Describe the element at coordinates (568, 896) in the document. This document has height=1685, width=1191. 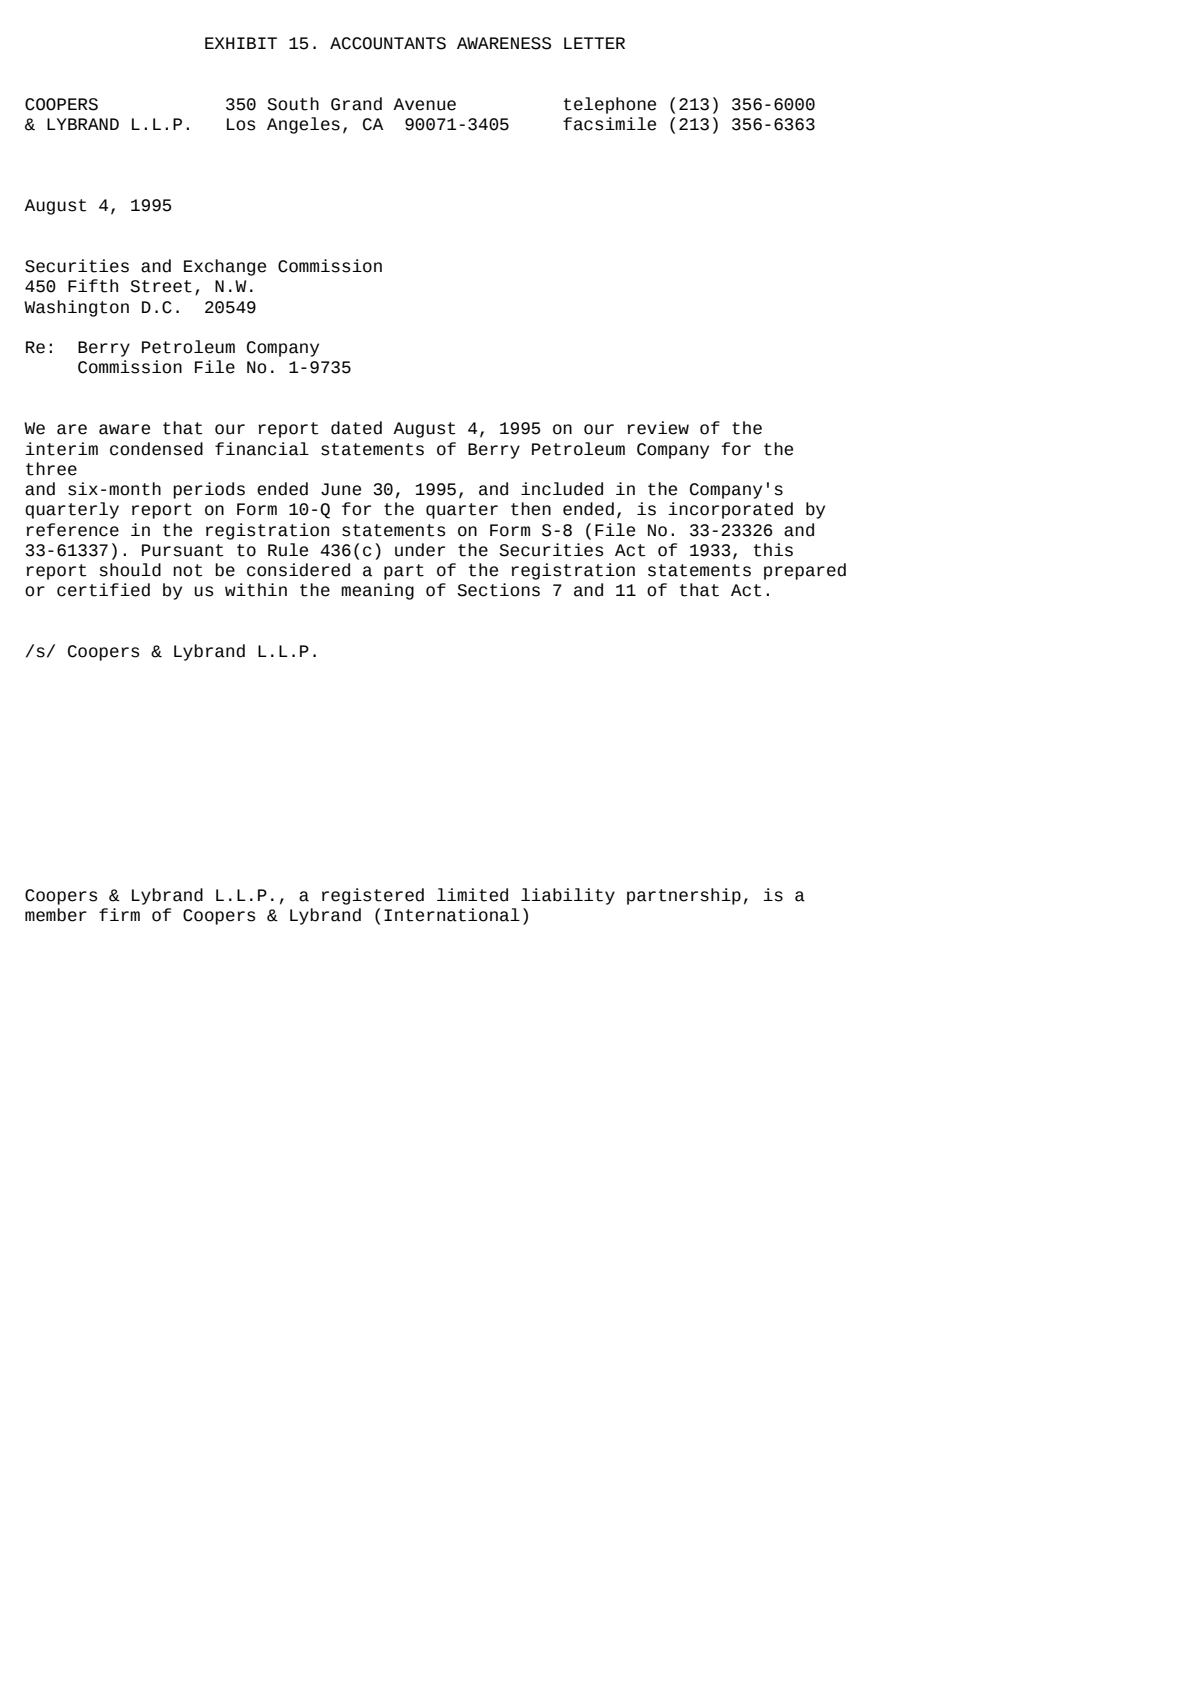
I see `liability` at that location.
